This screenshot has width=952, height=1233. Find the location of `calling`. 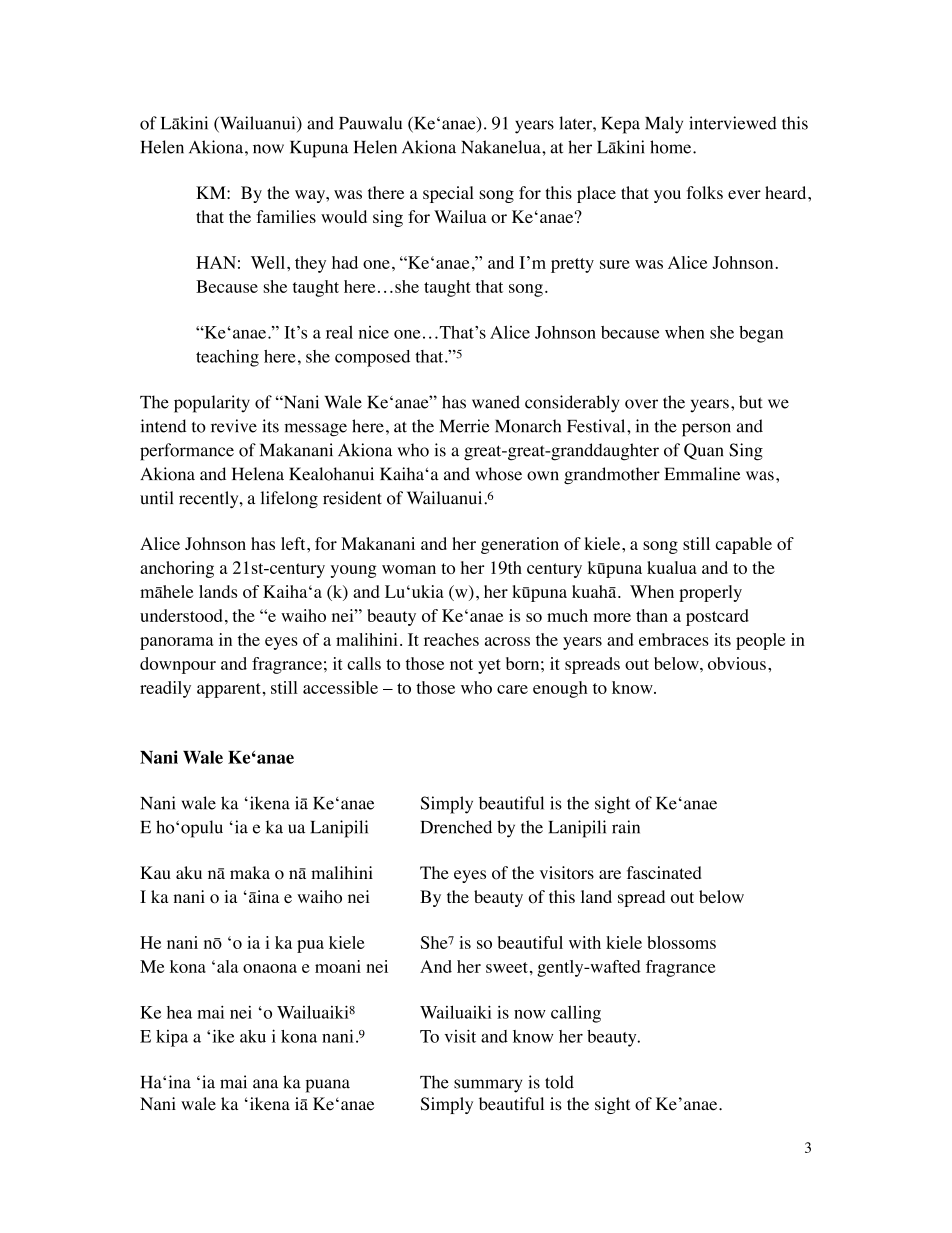

calling is located at coordinates (576, 1014).
